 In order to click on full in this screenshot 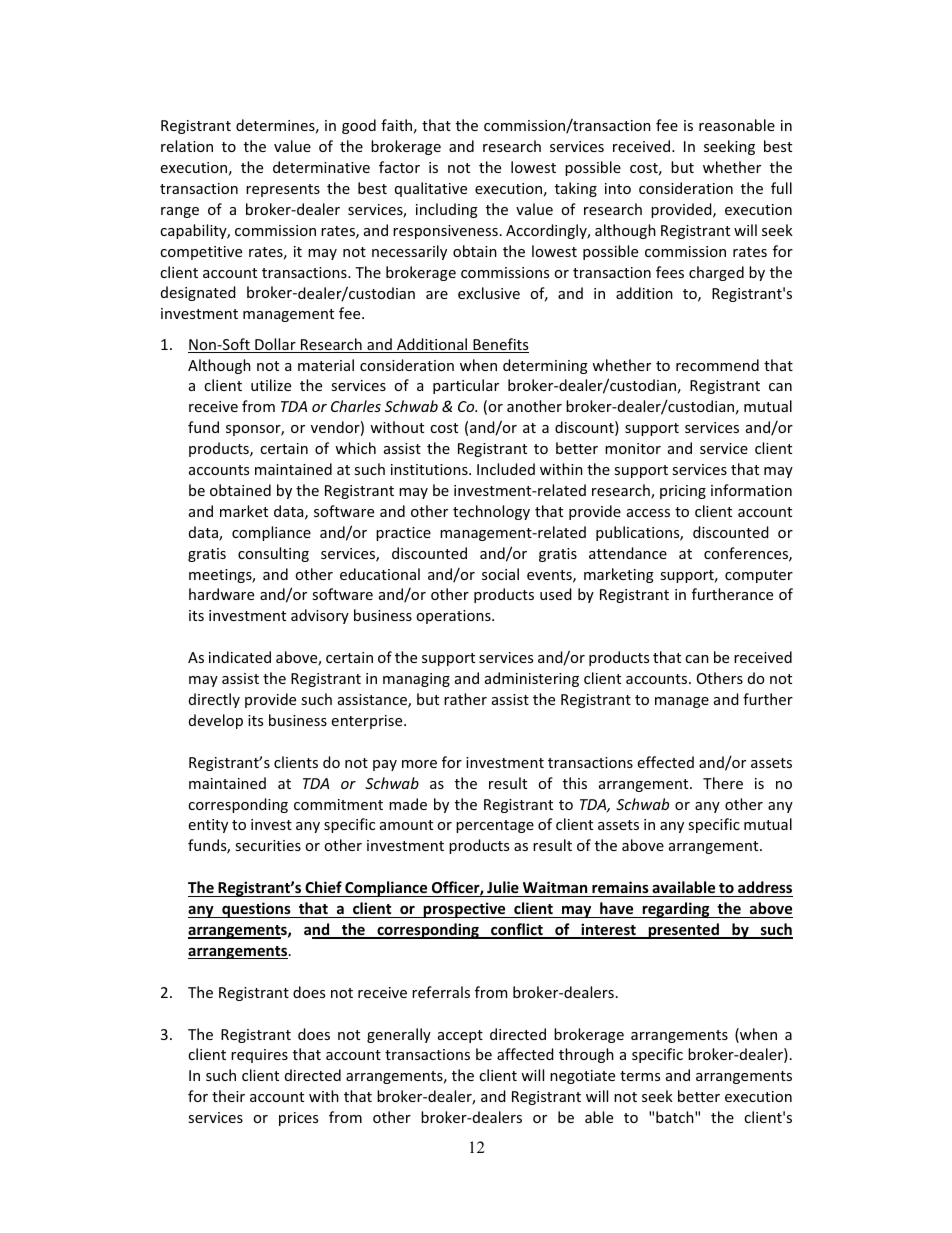, I will do `click(781, 188)`.
